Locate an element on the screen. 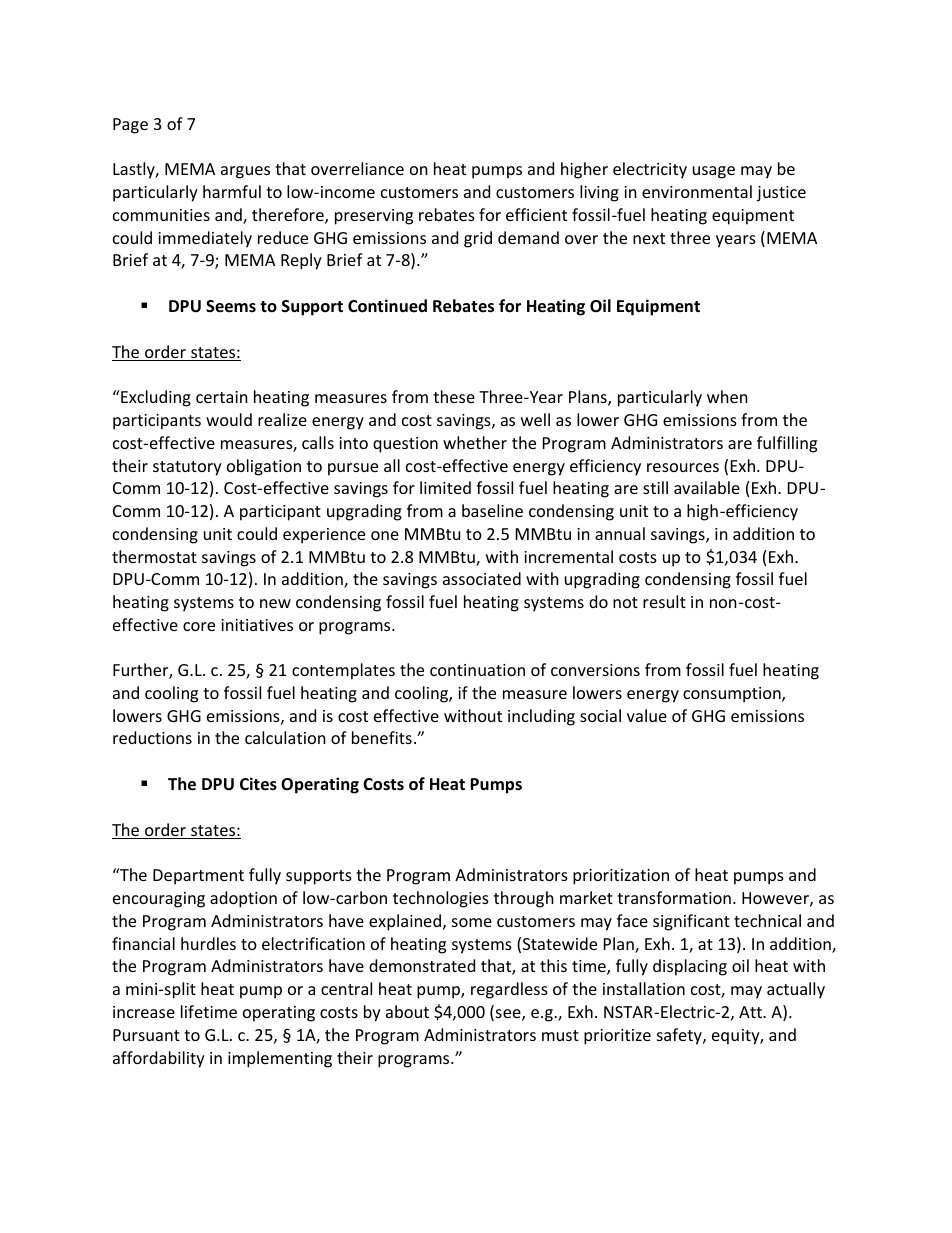 This screenshot has height=1233, width=952. associated is located at coordinates (482, 578).
